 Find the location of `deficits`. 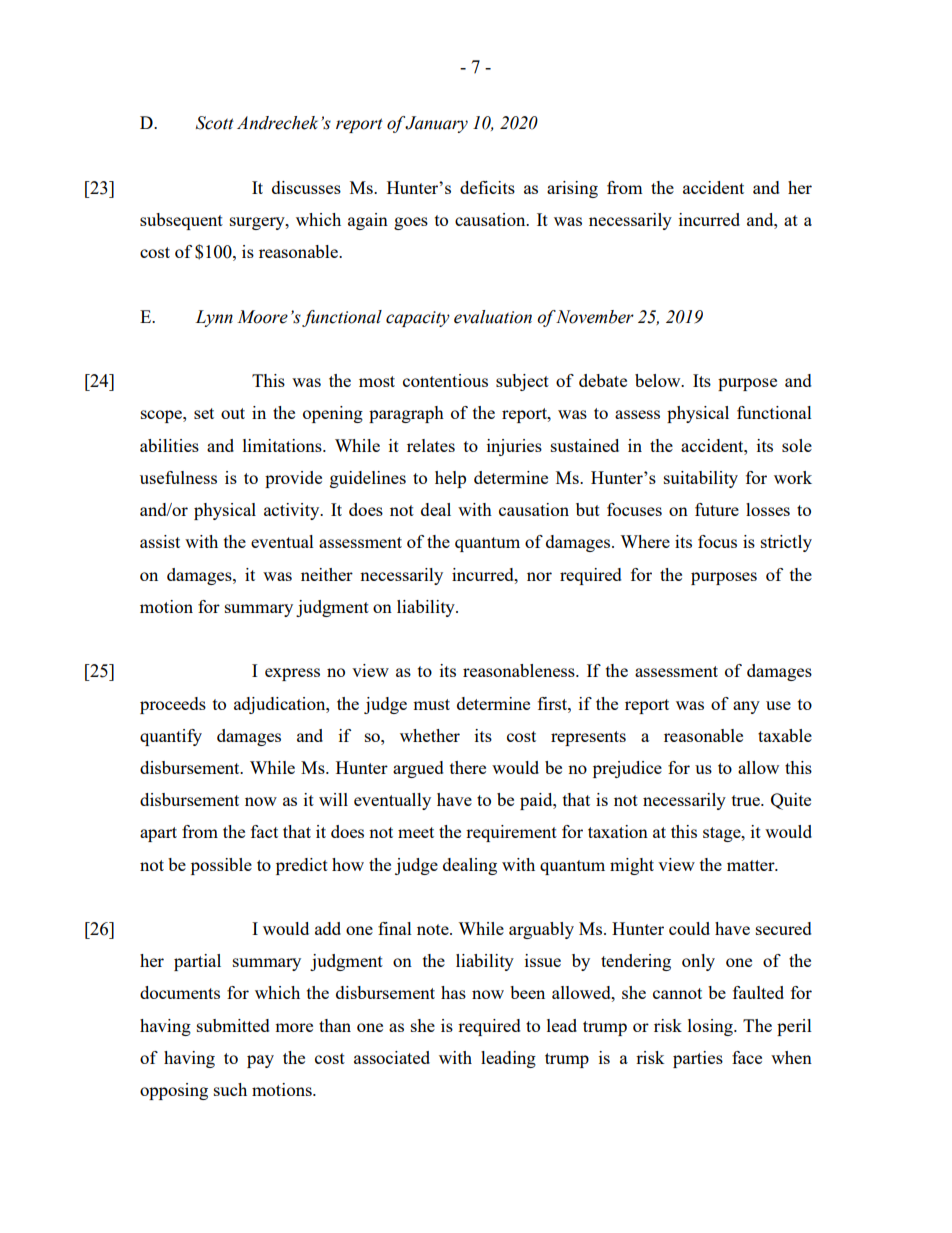

deficits is located at coordinates (487, 187).
